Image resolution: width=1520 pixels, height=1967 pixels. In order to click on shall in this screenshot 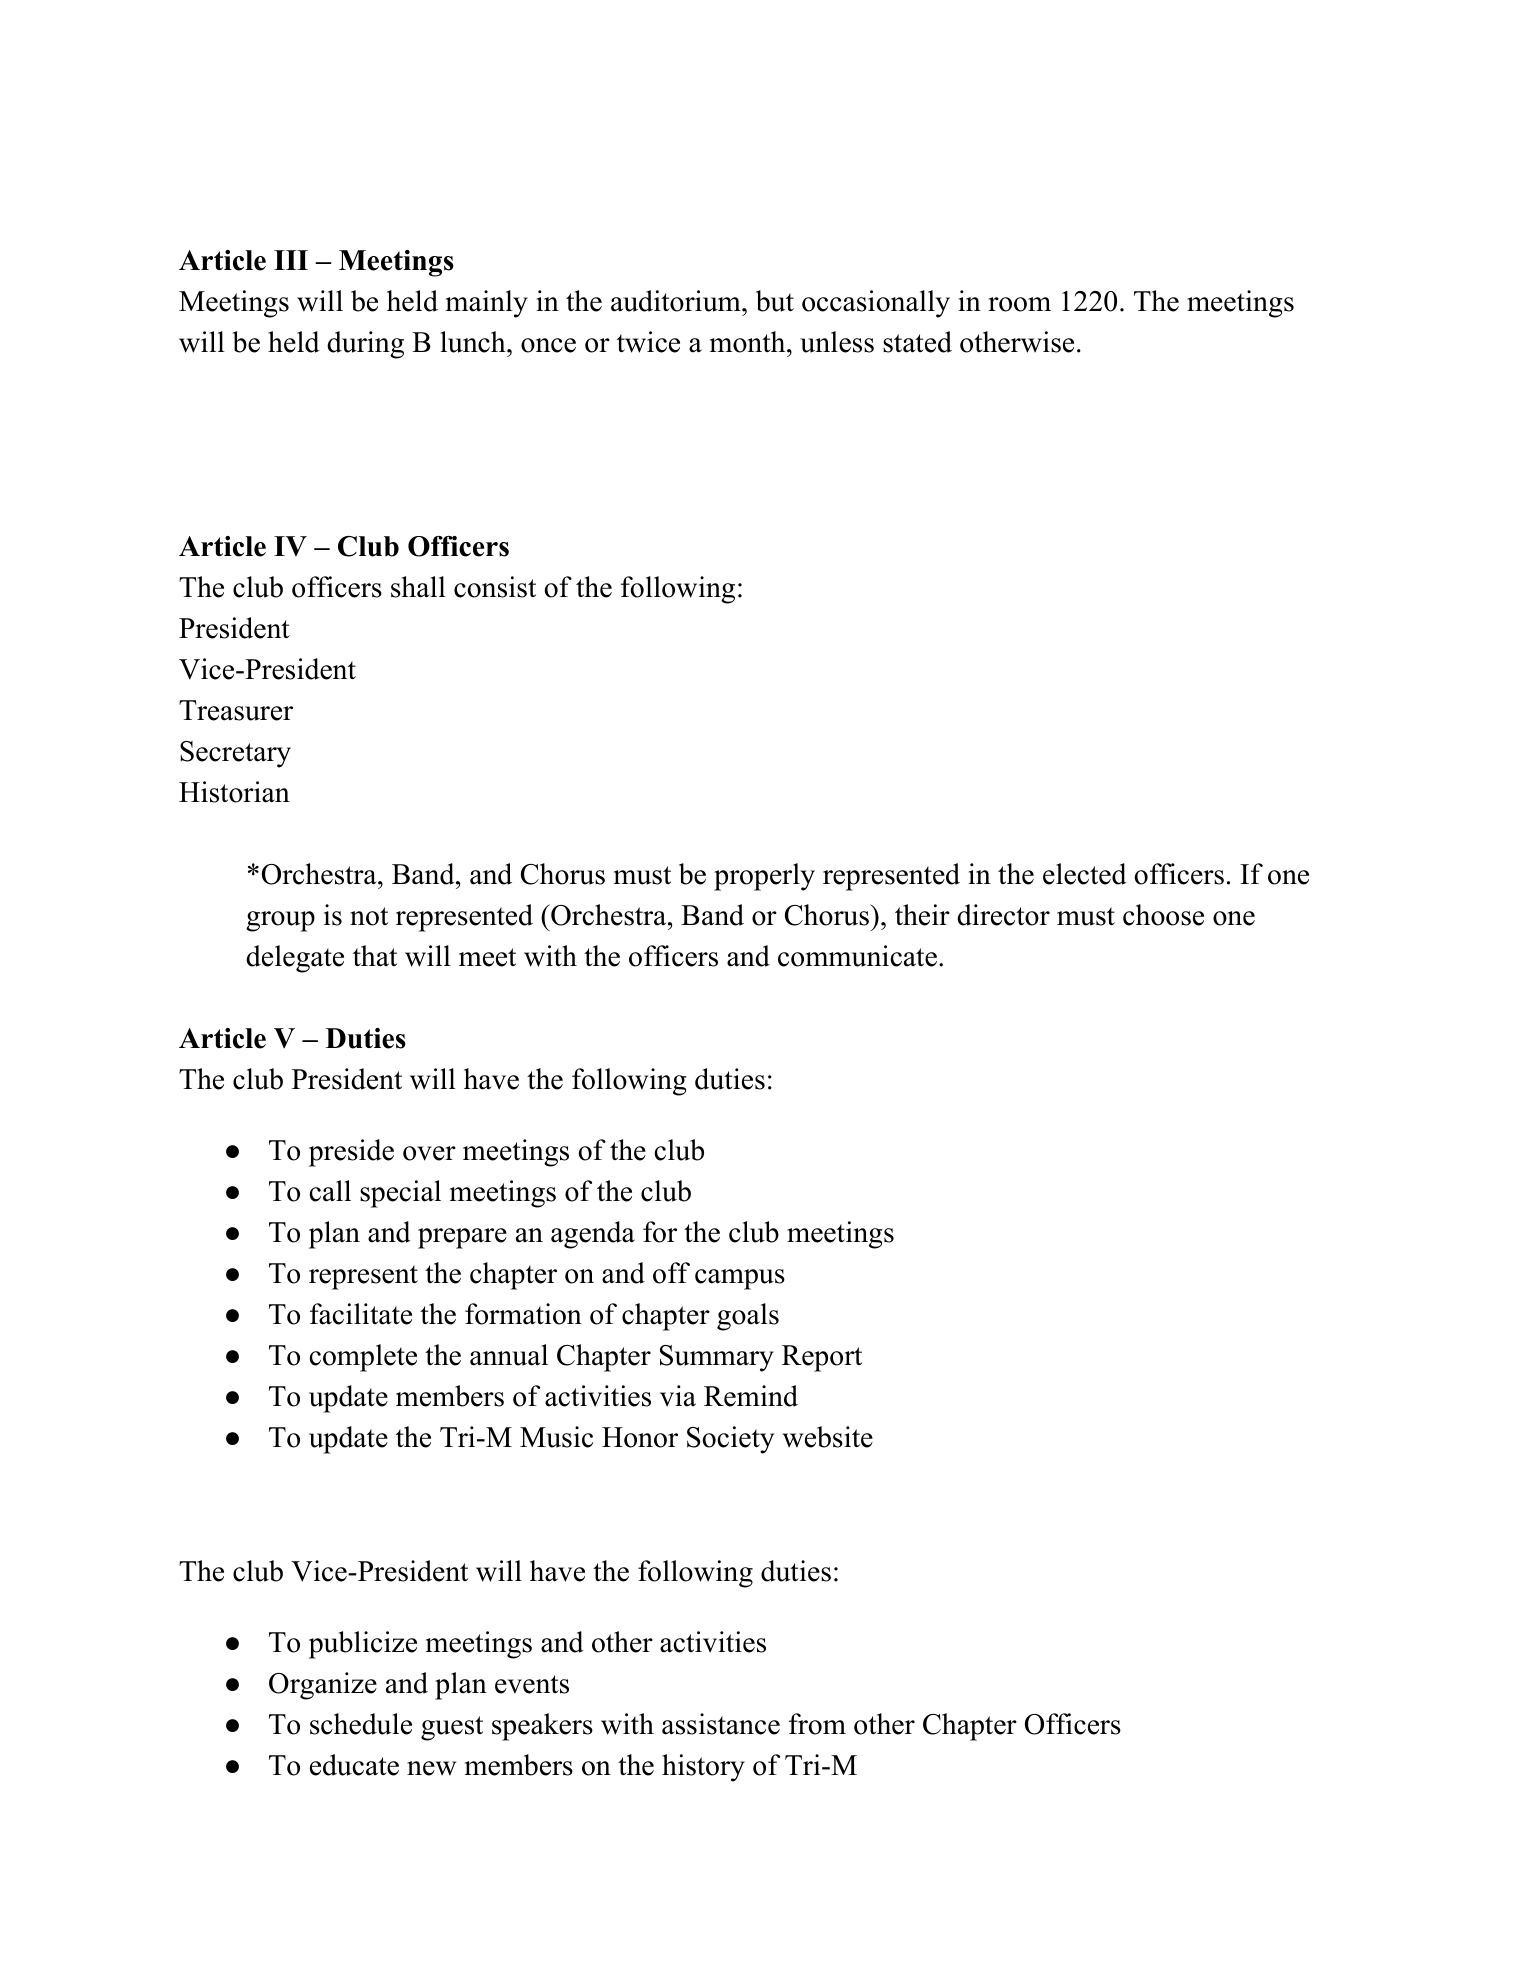, I will do `click(418, 587)`.
